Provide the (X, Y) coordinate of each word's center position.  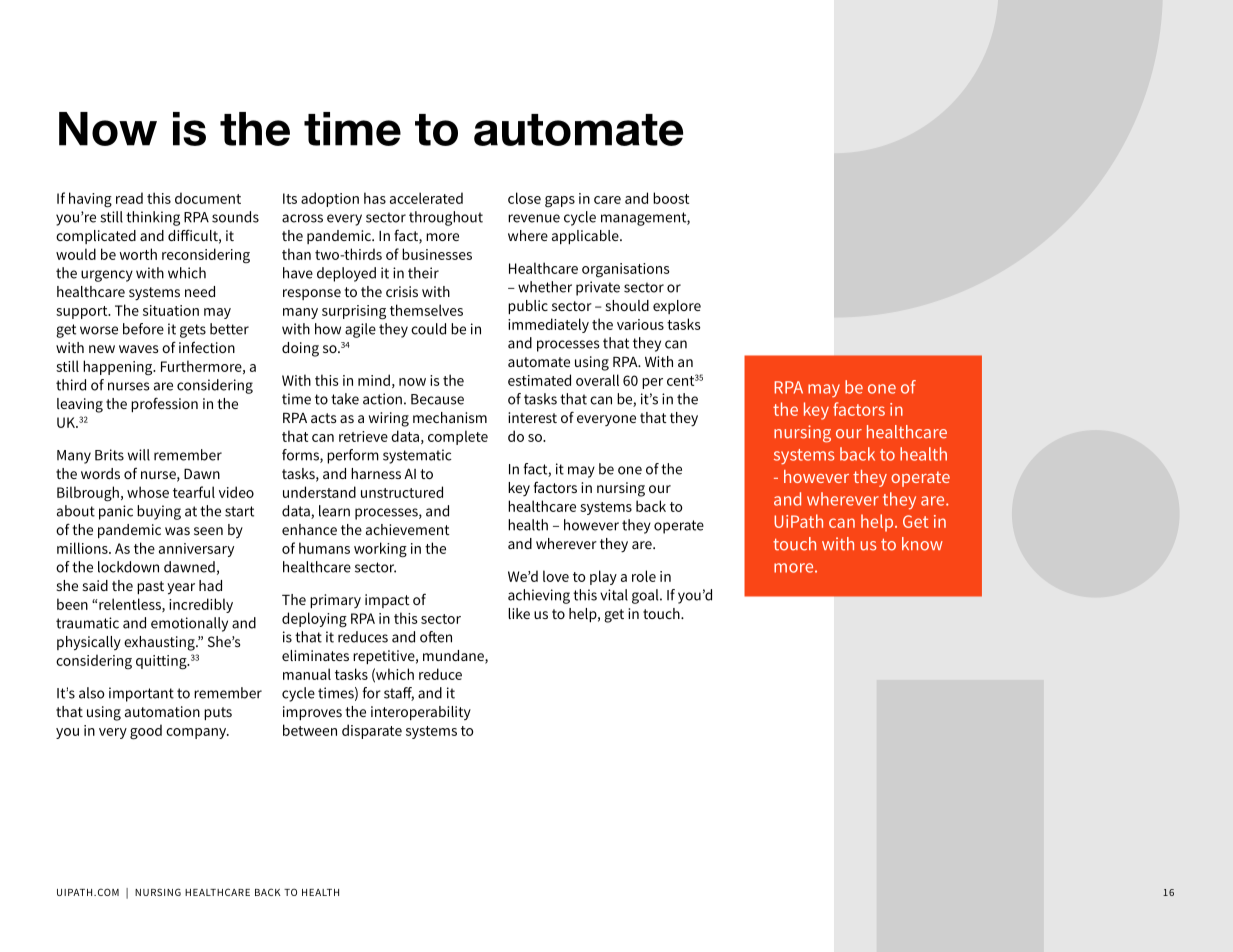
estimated (539, 380)
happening (119, 368)
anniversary (196, 550)
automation (162, 711)
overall (597, 380)
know (922, 544)
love (556, 576)
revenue (534, 218)
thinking (153, 218)
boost (671, 198)
